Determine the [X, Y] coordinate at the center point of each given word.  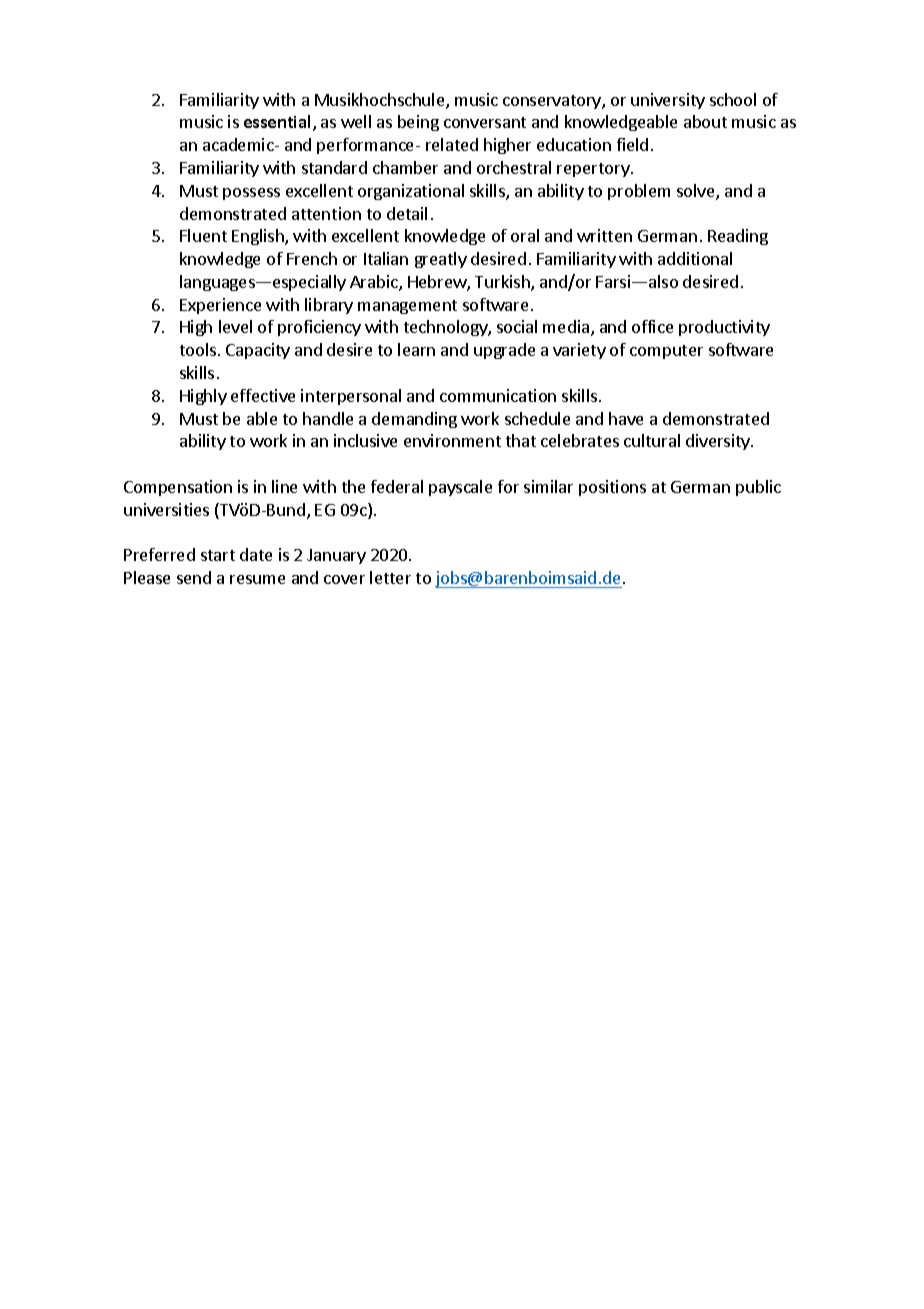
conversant [485, 122]
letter [390, 577]
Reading [738, 237]
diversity [719, 442]
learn [416, 349]
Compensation [178, 488]
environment [452, 440]
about [705, 121]
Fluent [203, 235]
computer [666, 352]
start [218, 555]
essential [277, 121]
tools [199, 349]
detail [407, 213]
